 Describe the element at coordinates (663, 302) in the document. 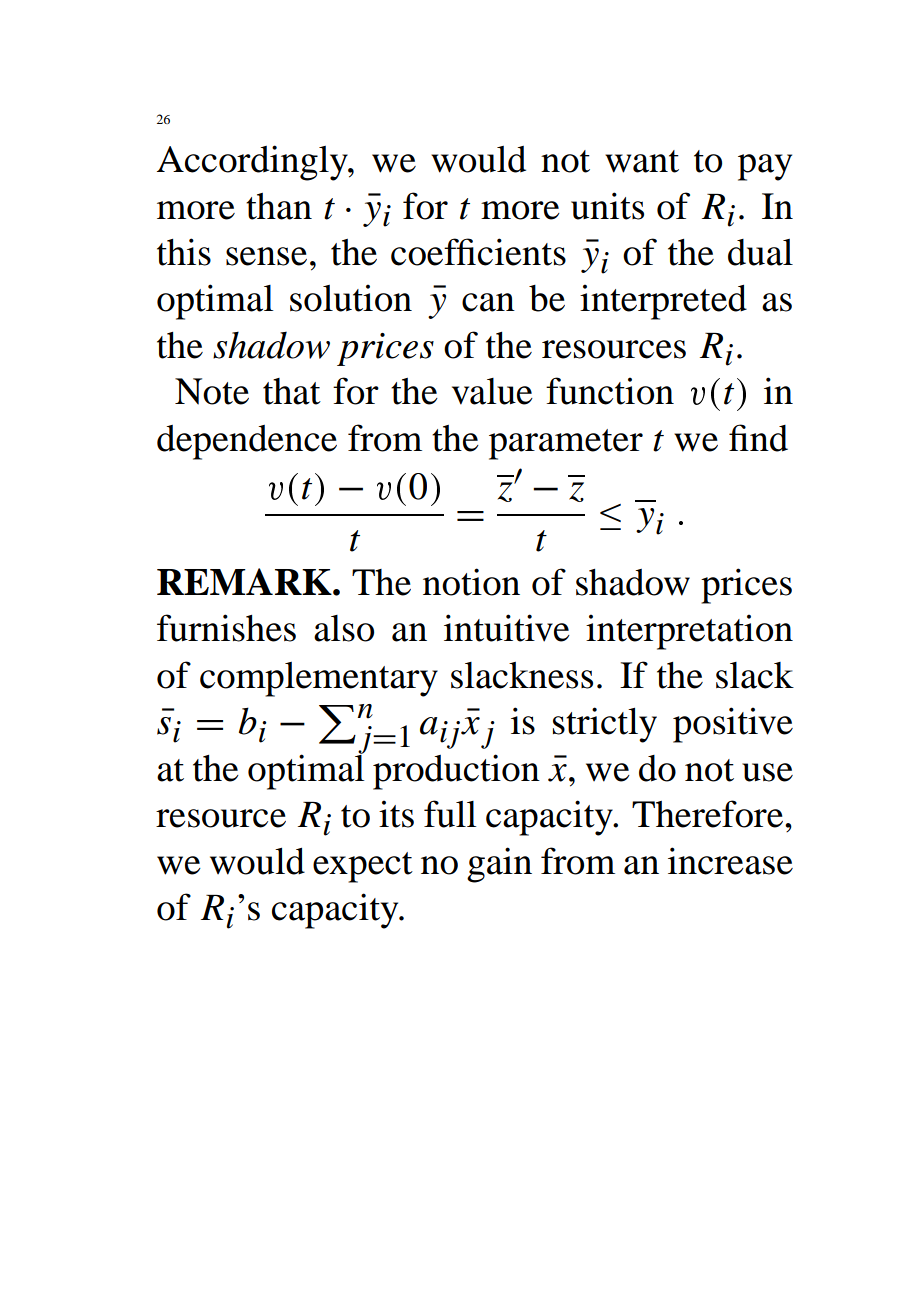

I see `interpreted` at that location.
